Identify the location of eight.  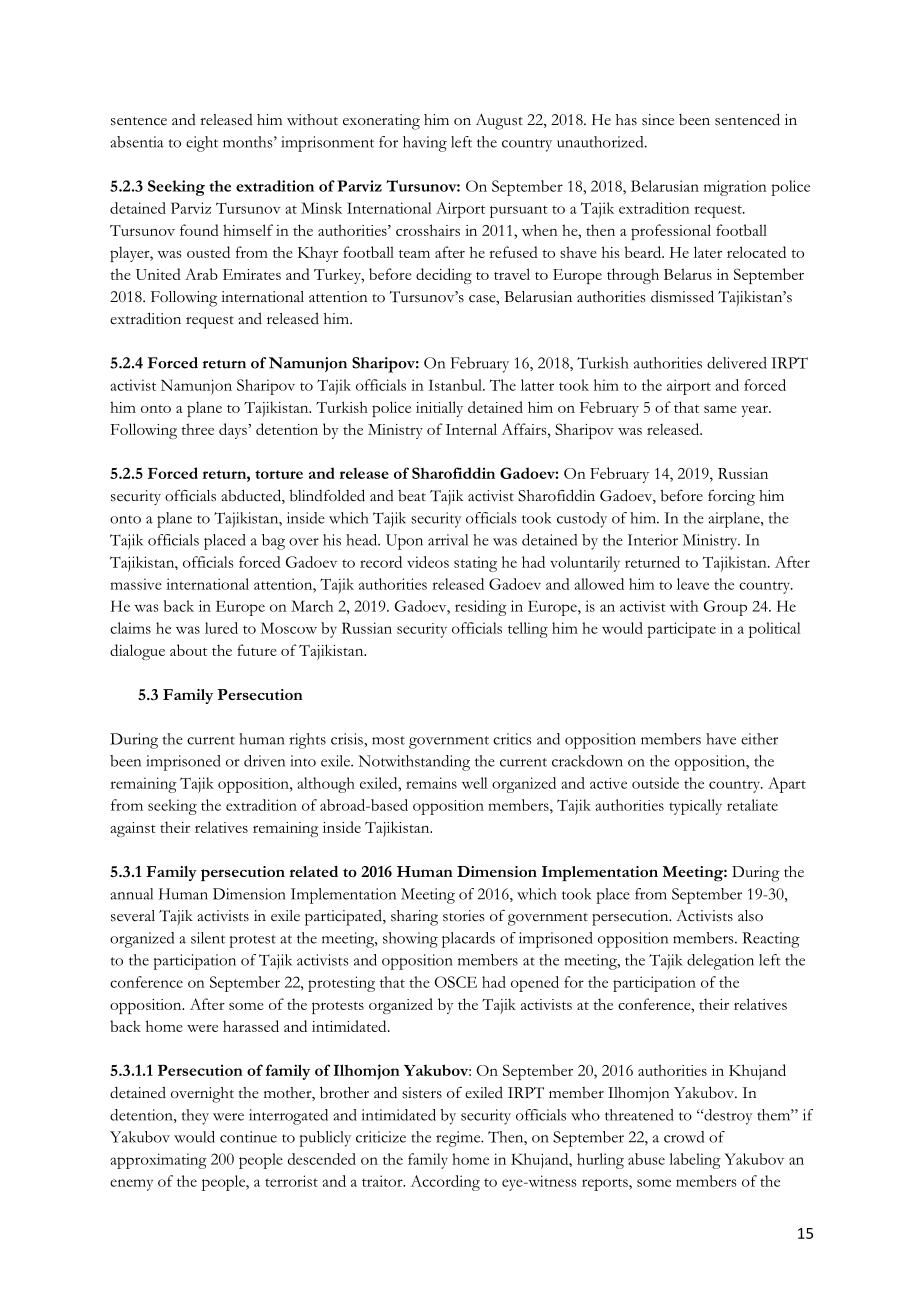
(202, 144).
